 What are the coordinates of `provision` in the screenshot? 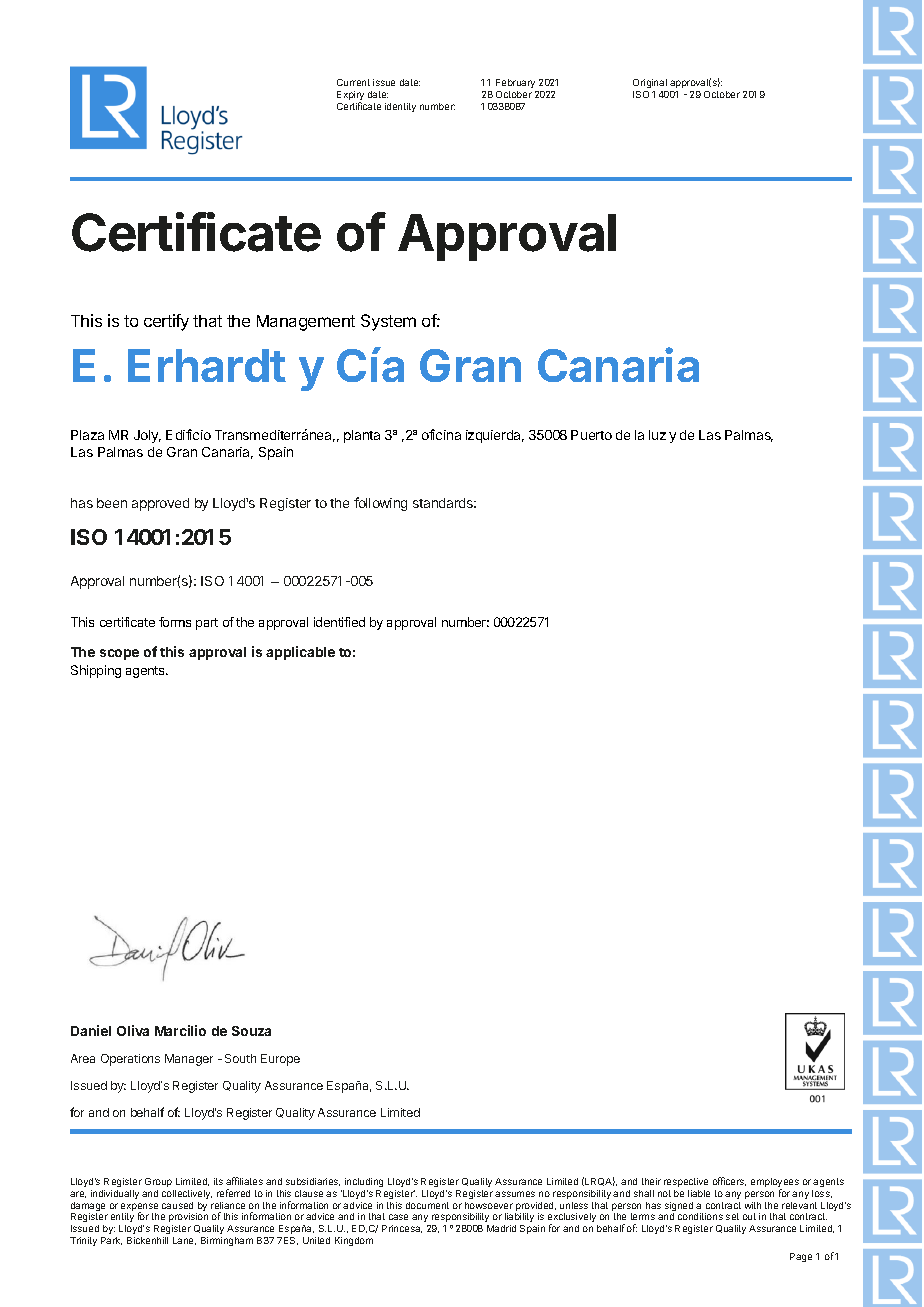 It's located at (188, 1217).
